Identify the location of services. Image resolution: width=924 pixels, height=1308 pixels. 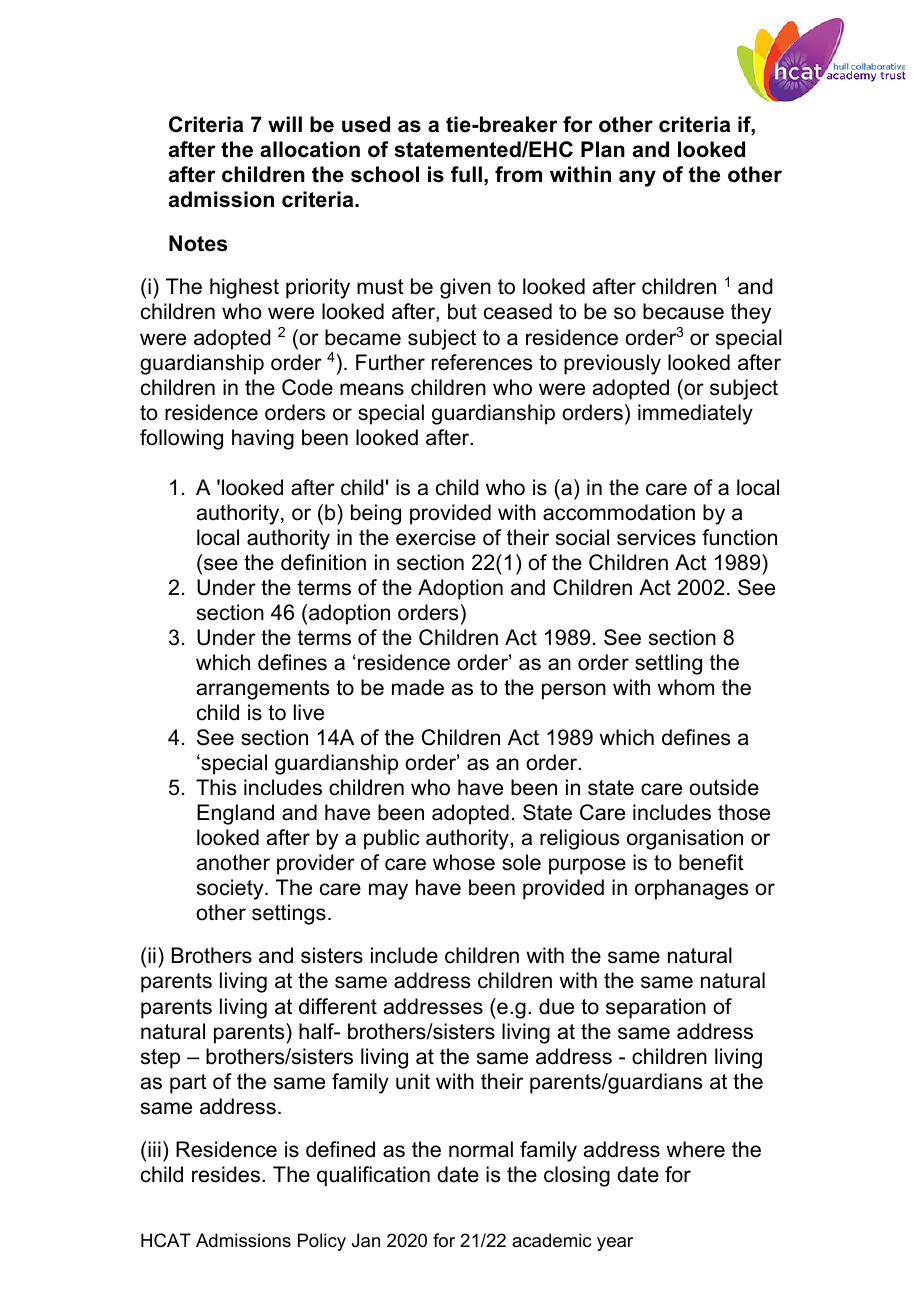
(656, 537).
